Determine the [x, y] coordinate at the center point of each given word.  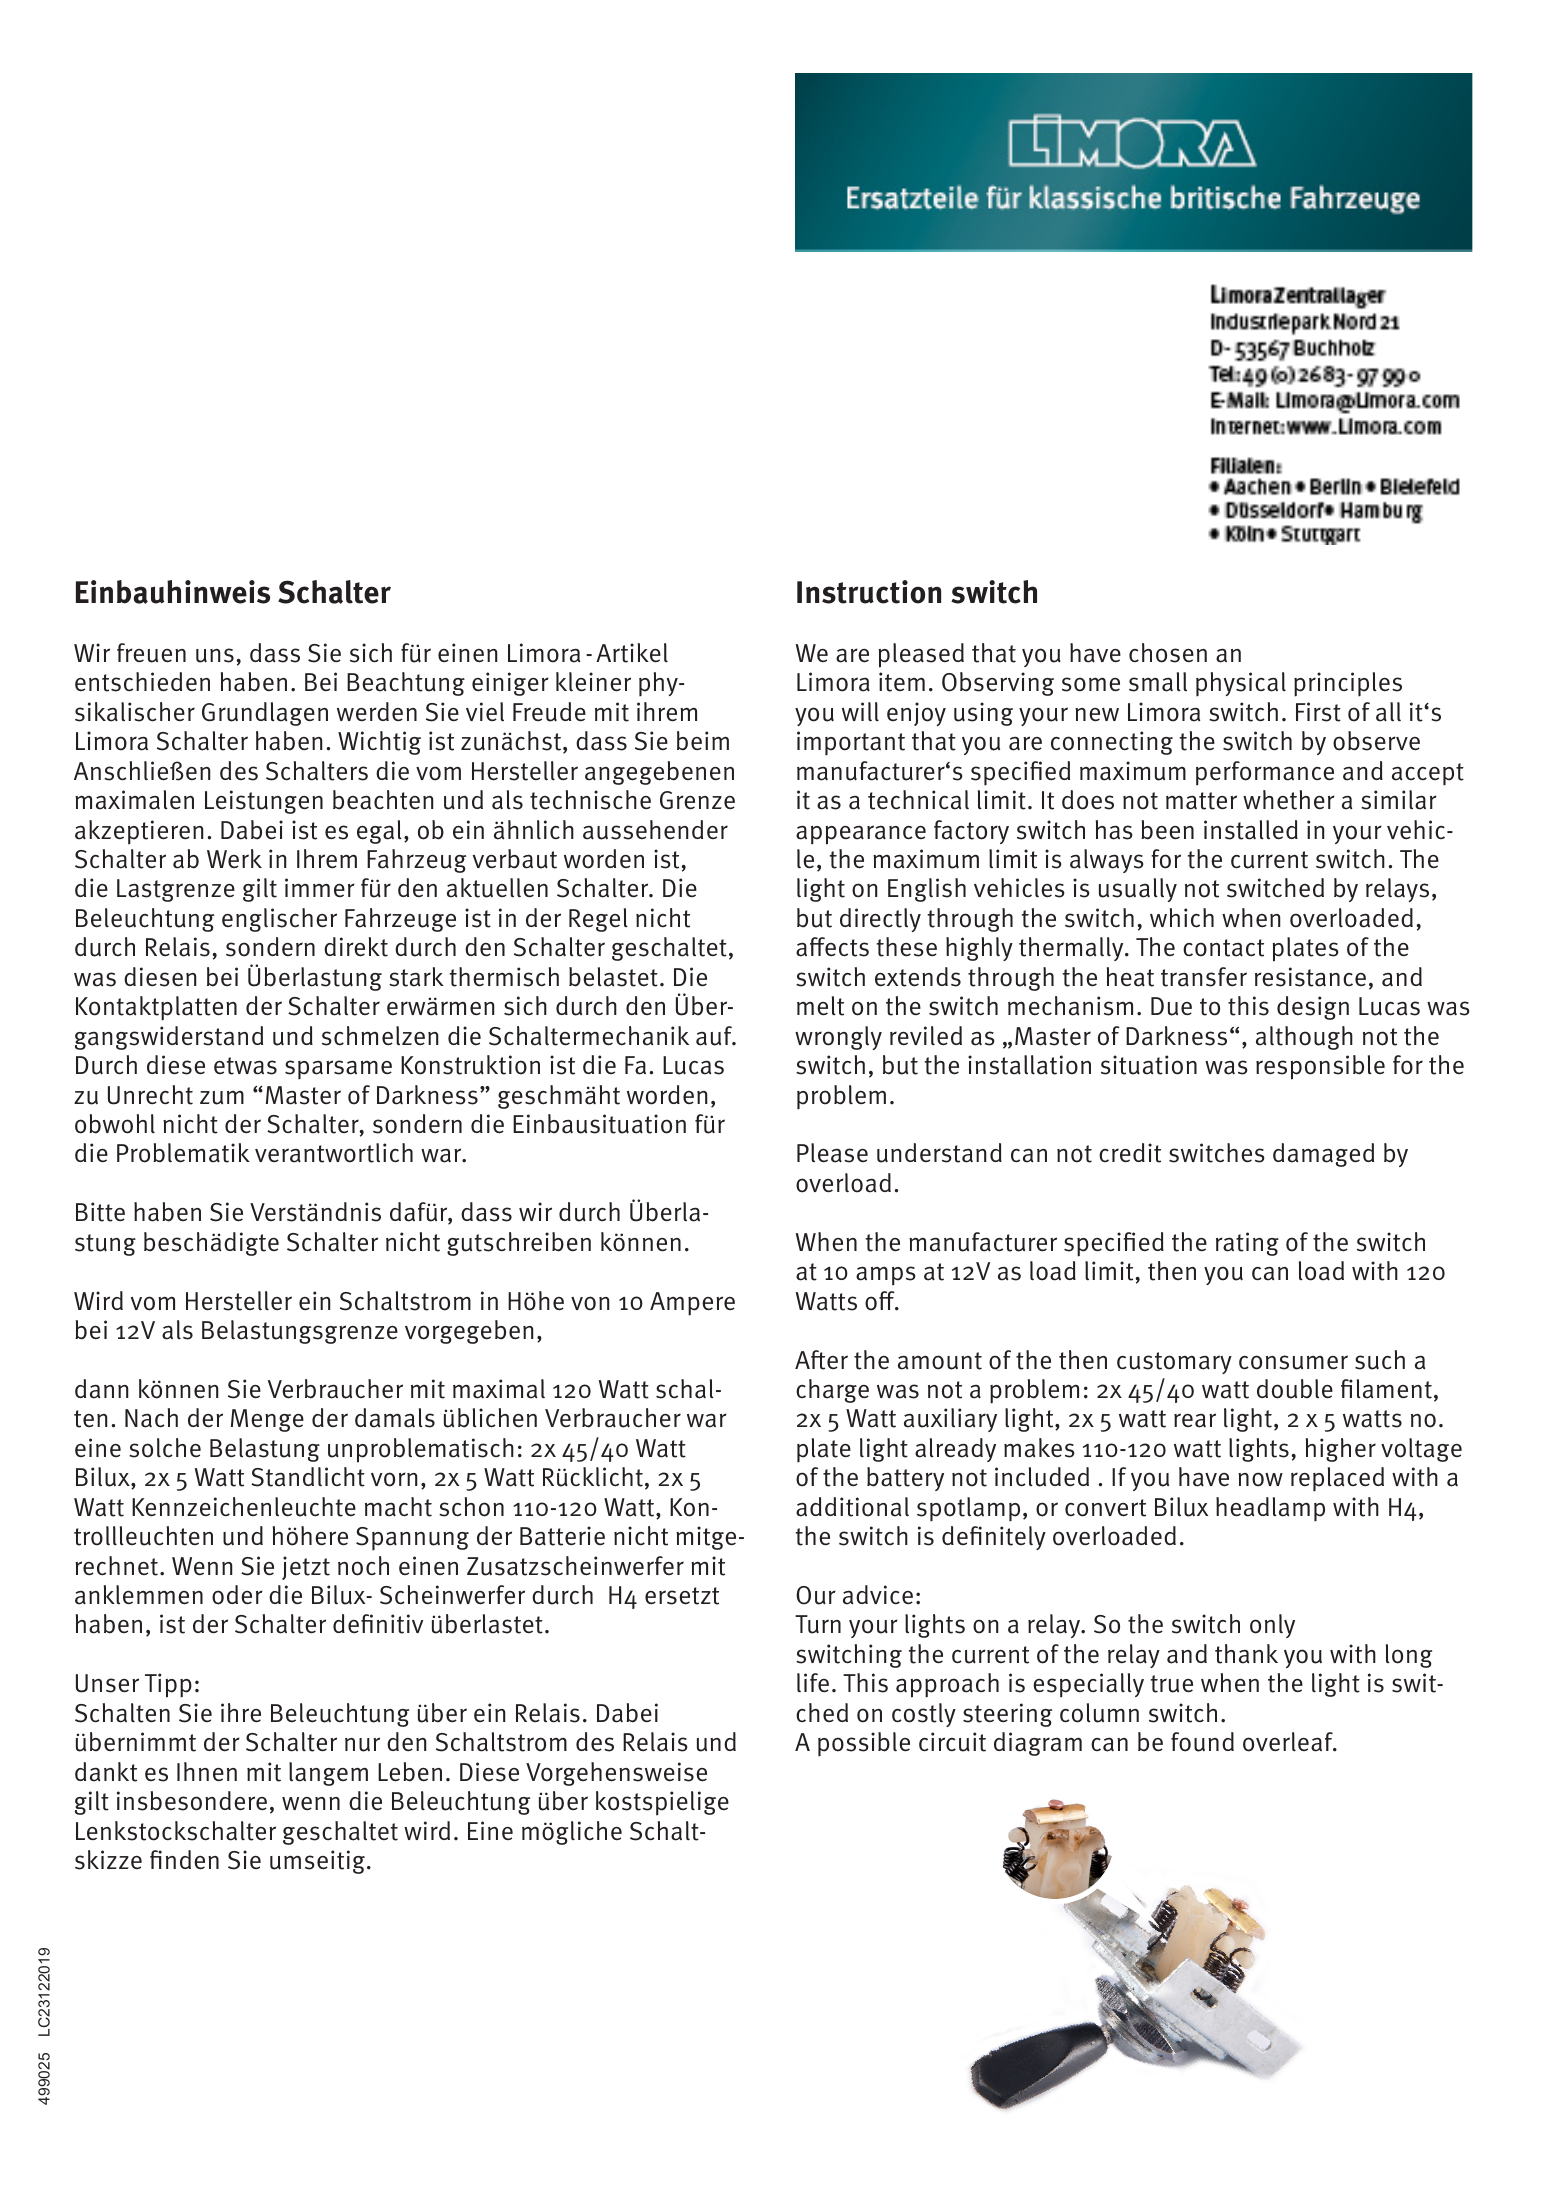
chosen [1168, 653]
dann [101, 1389]
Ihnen [207, 1772]
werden [377, 712]
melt [820, 1006]
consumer [1293, 1362]
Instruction [869, 592]
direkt [356, 947]
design [1313, 1008]
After [821, 1360]
